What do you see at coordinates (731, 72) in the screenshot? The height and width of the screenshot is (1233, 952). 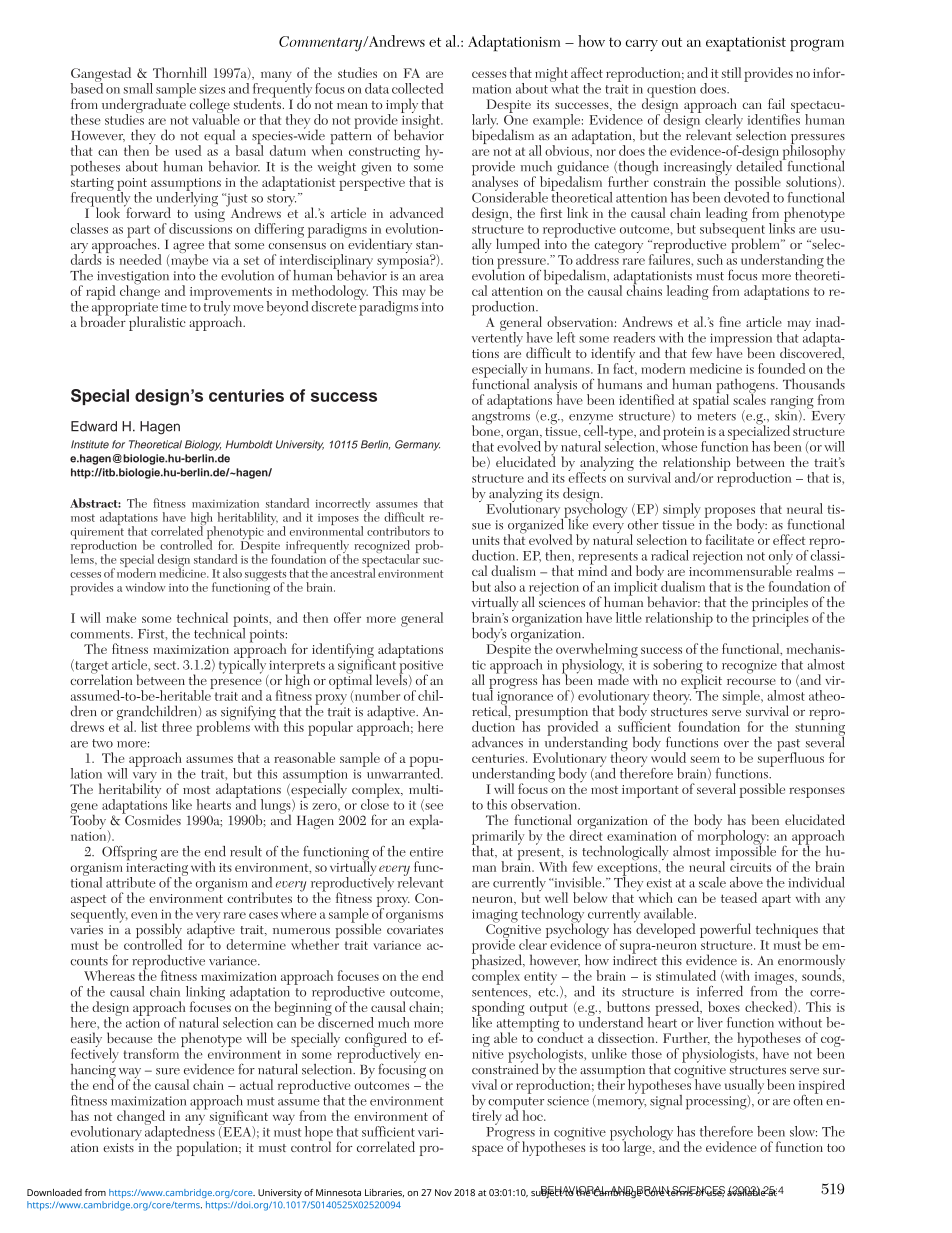 I see `still` at bounding box center [731, 72].
